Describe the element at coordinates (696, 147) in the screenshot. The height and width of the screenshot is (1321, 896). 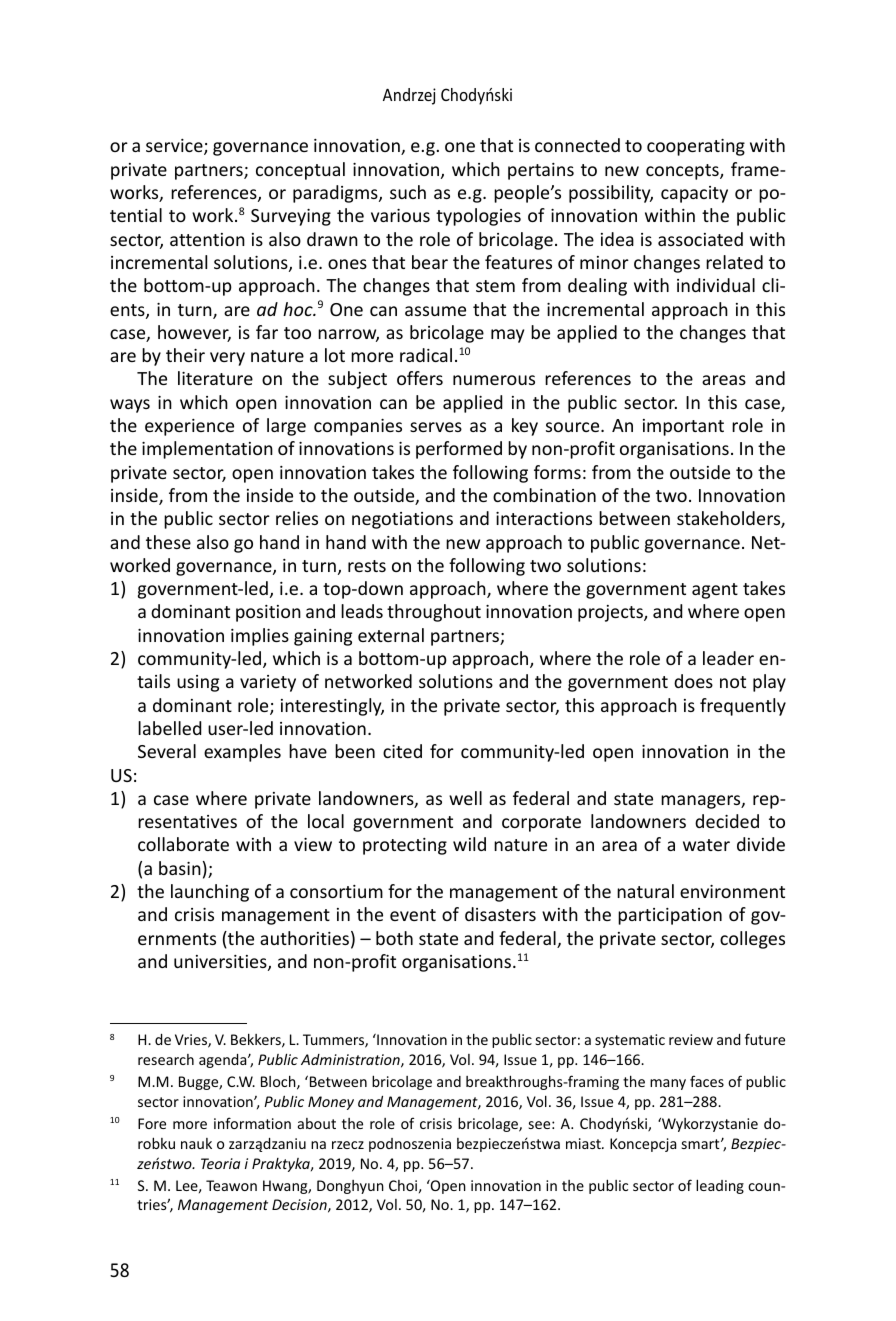
I see `cooperating` at that location.
